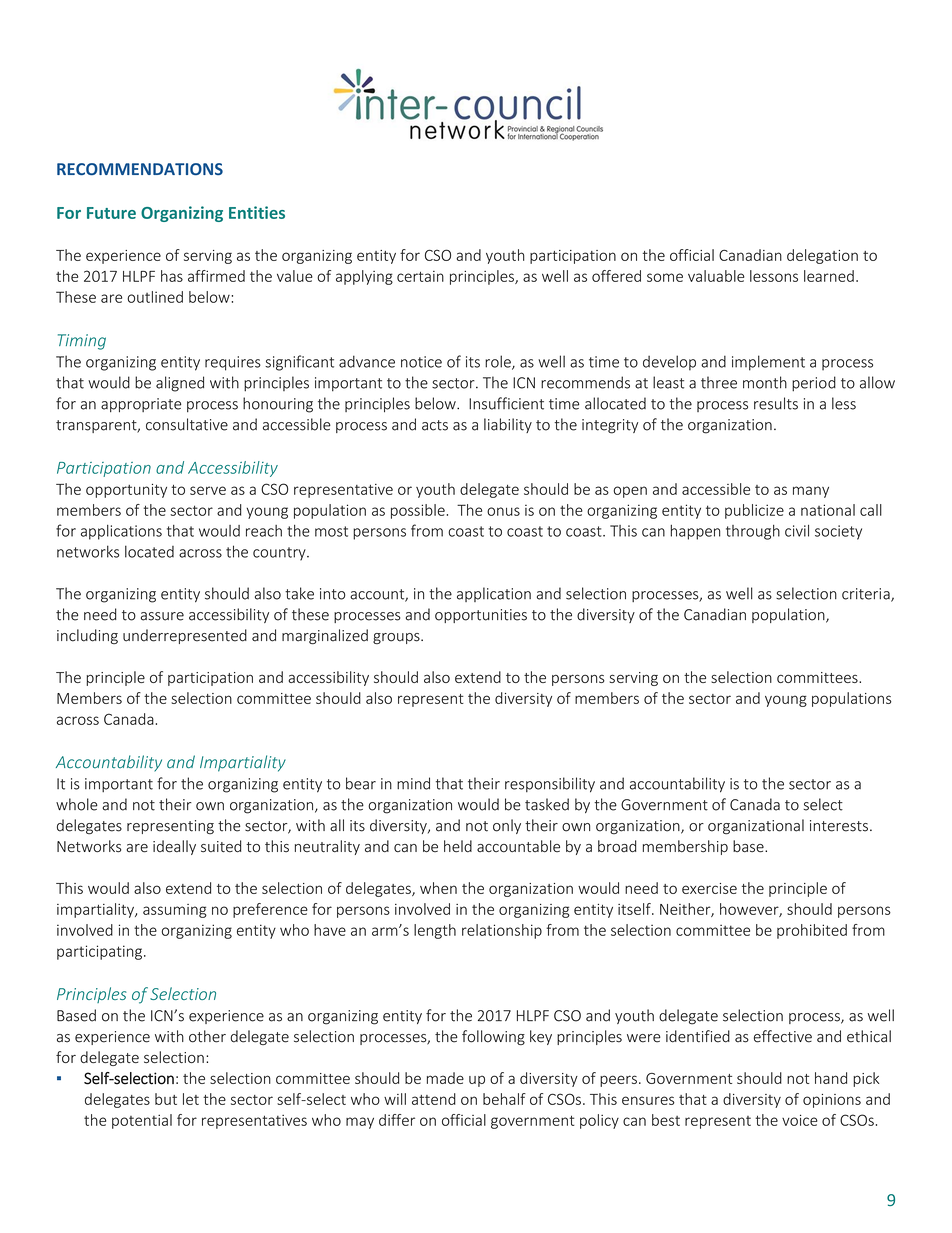 The width and height of the page is (952, 1233). I want to click on assure, so click(162, 616).
